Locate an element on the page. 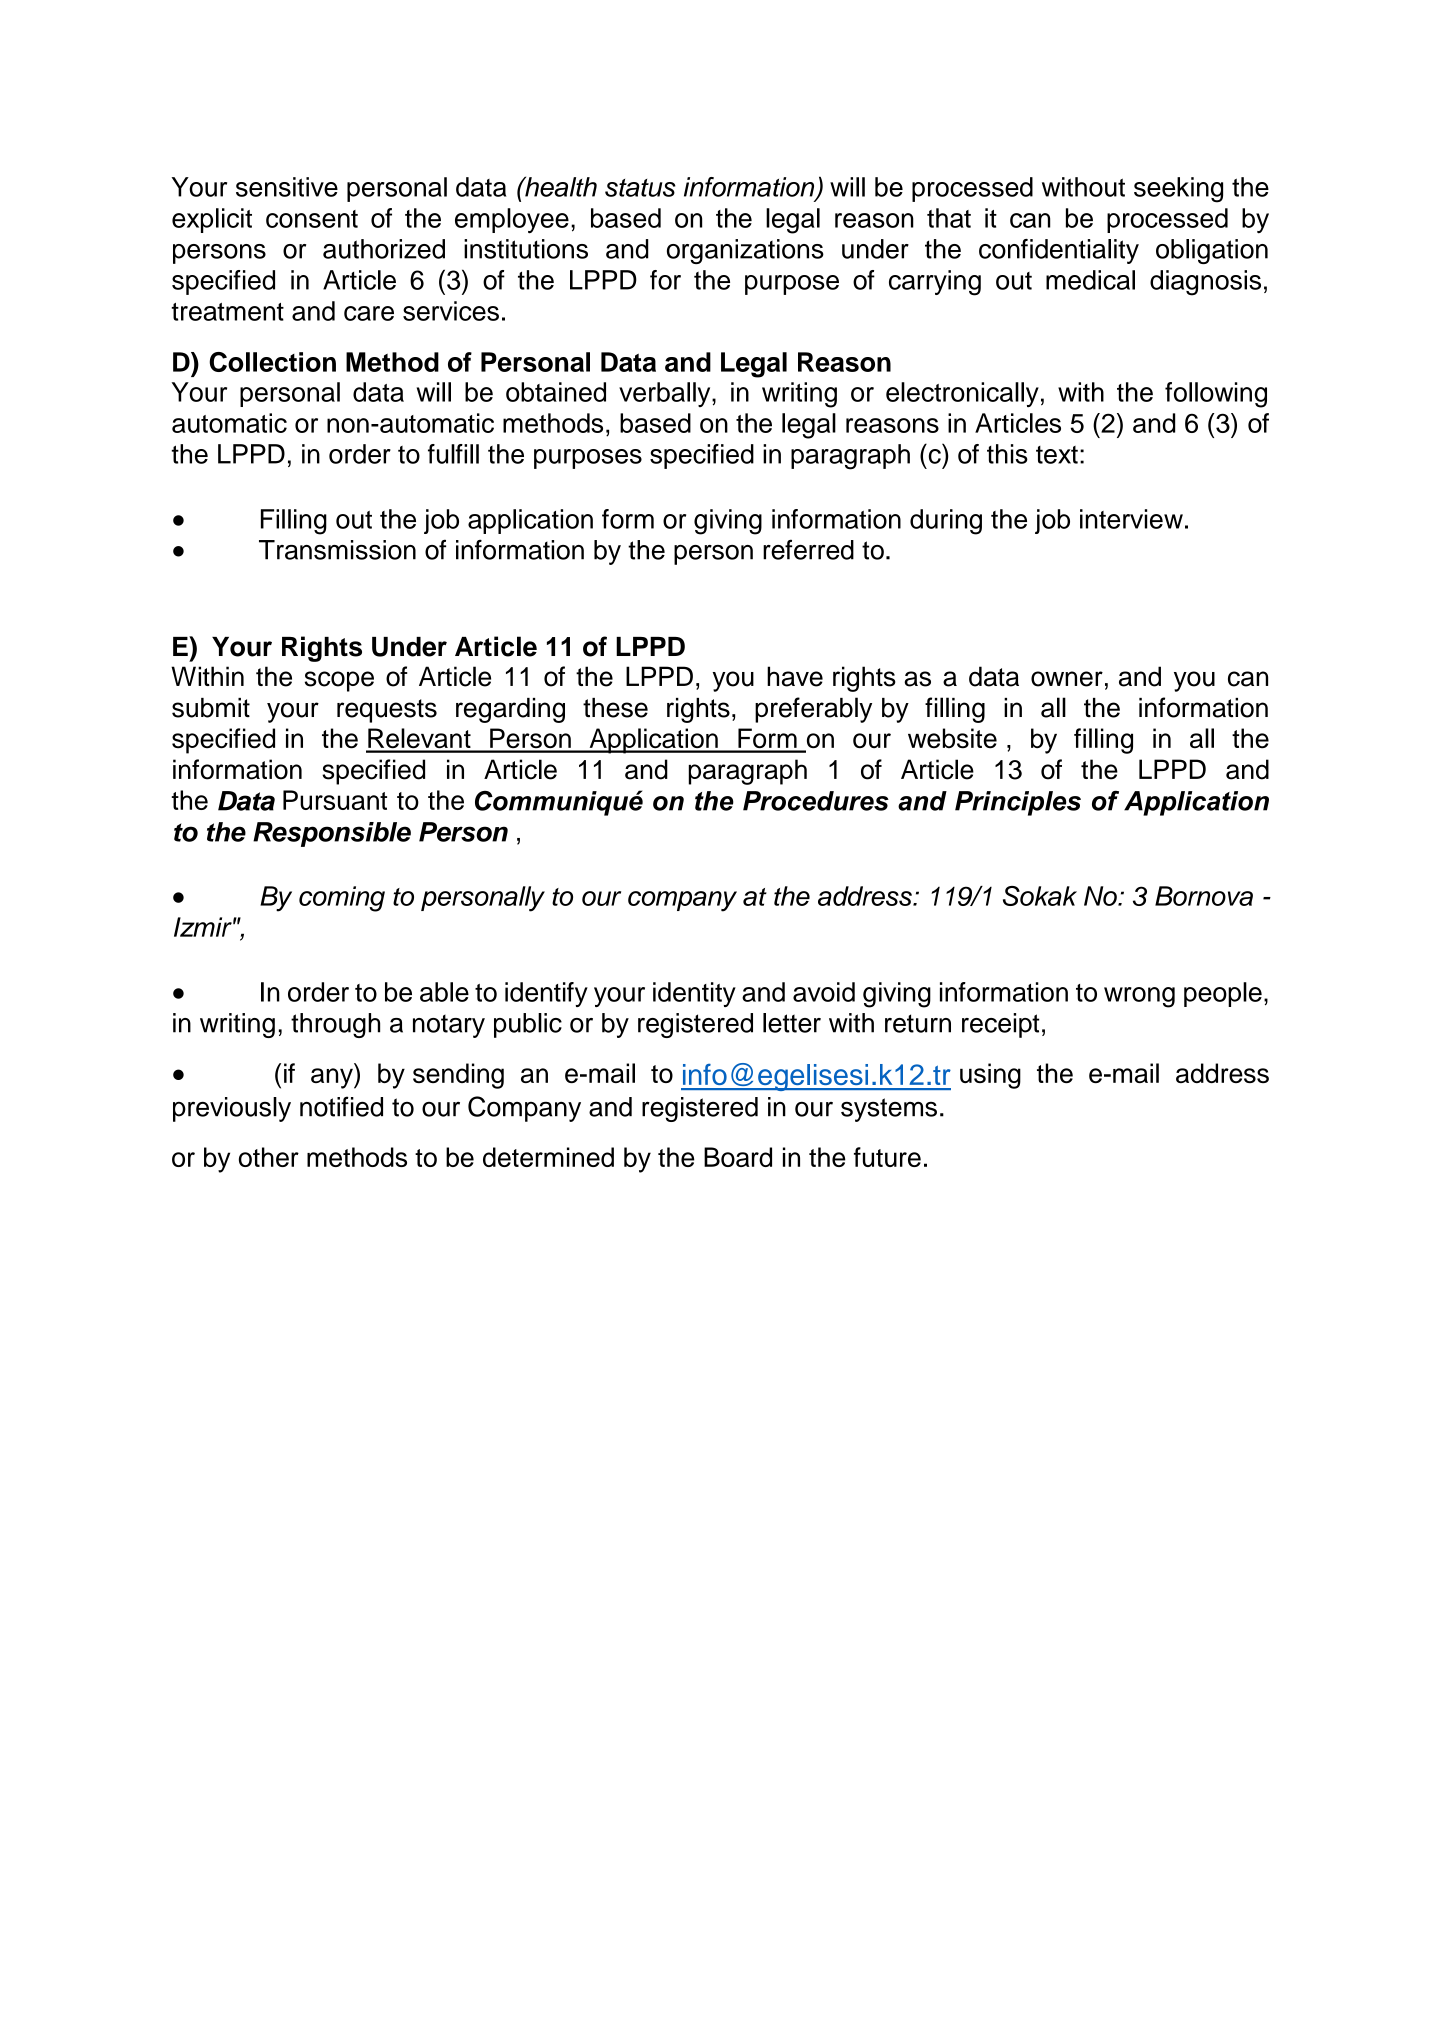 The image size is (1441, 2038). owner is located at coordinates (1067, 679).
